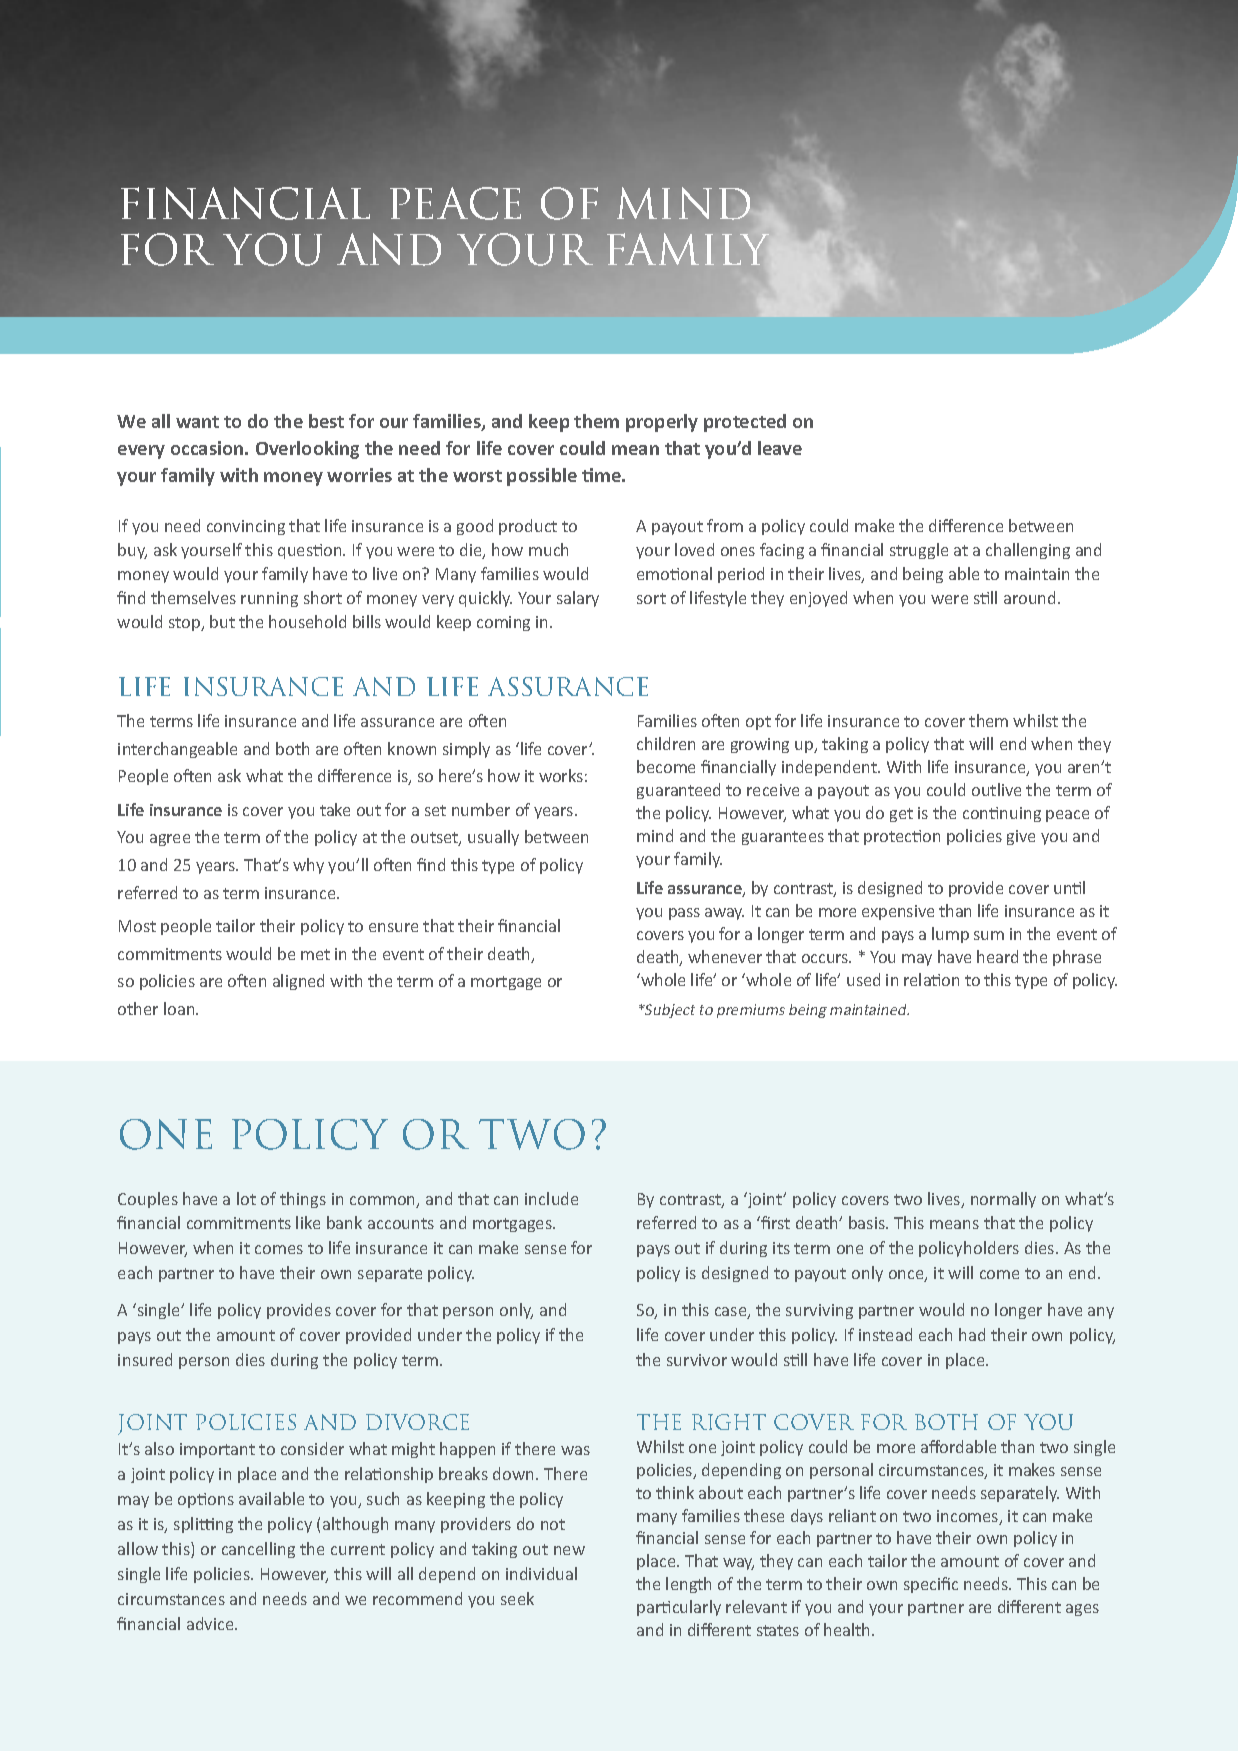 The width and height of the document is (1238, 1751). I want to click on struggle, so click(919, 551).
